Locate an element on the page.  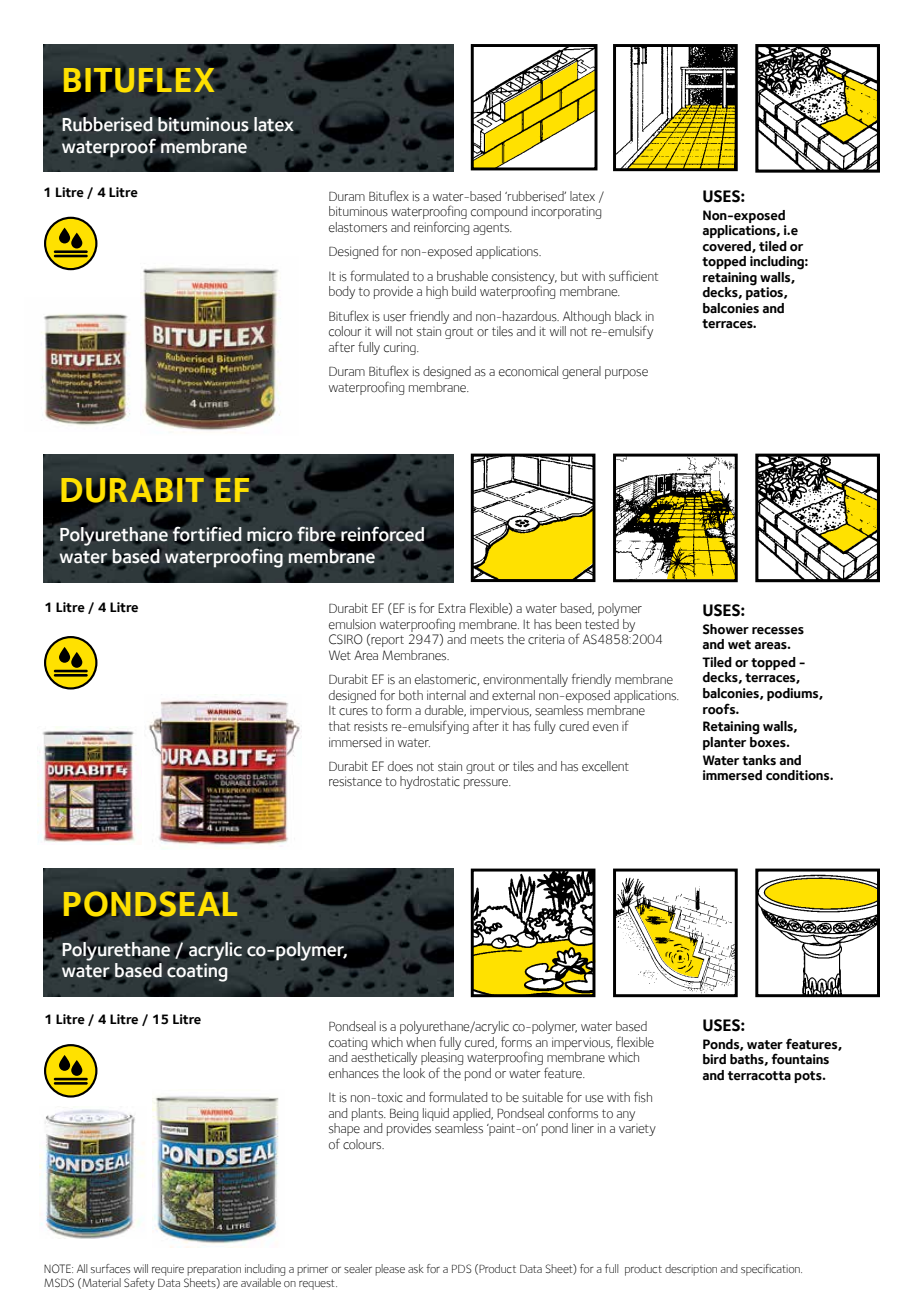
when is located at coordinates (421, 1042).
